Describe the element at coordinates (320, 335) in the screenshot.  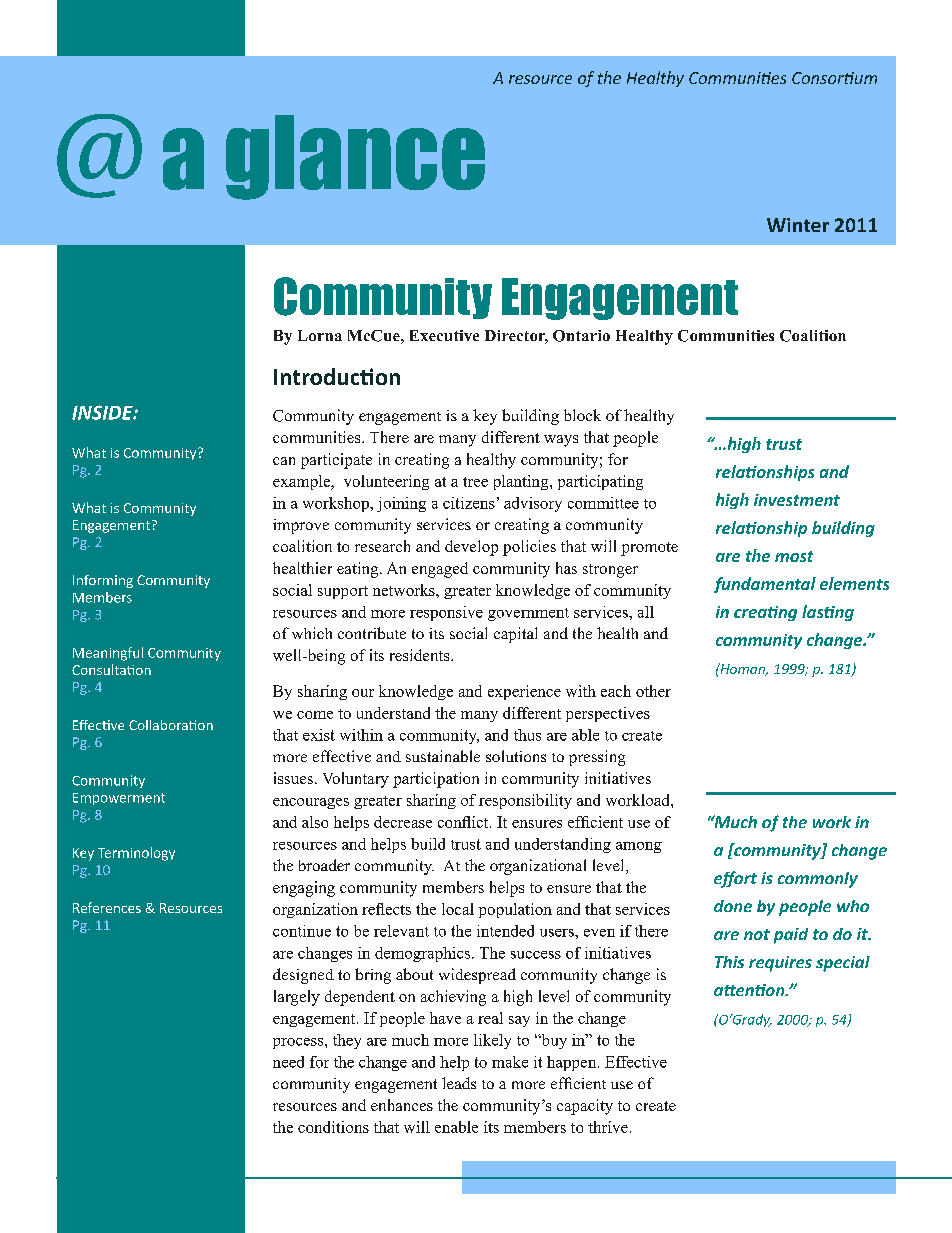
I see `Lorna` at that location.
